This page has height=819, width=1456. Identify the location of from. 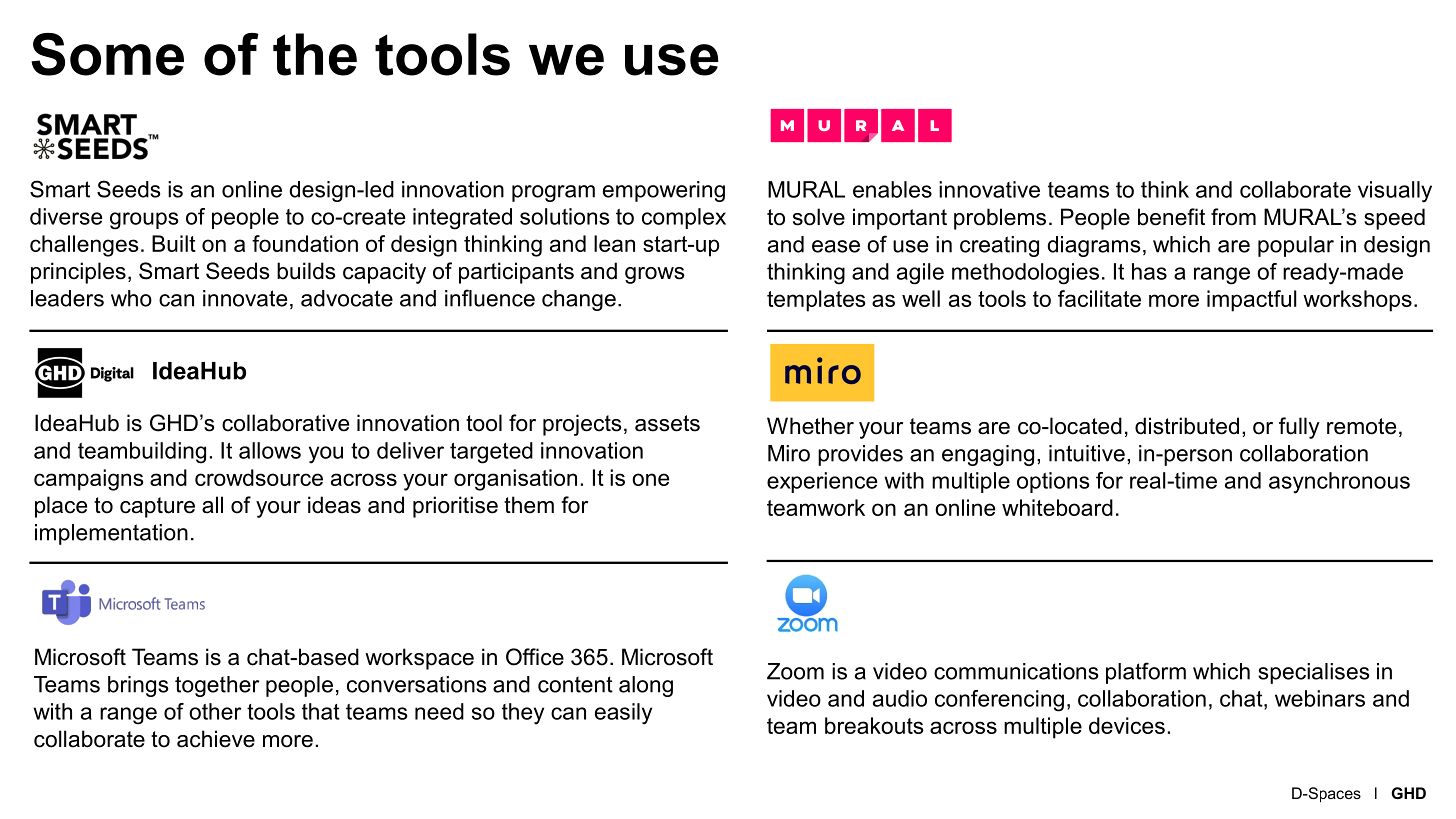
(1233, 217).
